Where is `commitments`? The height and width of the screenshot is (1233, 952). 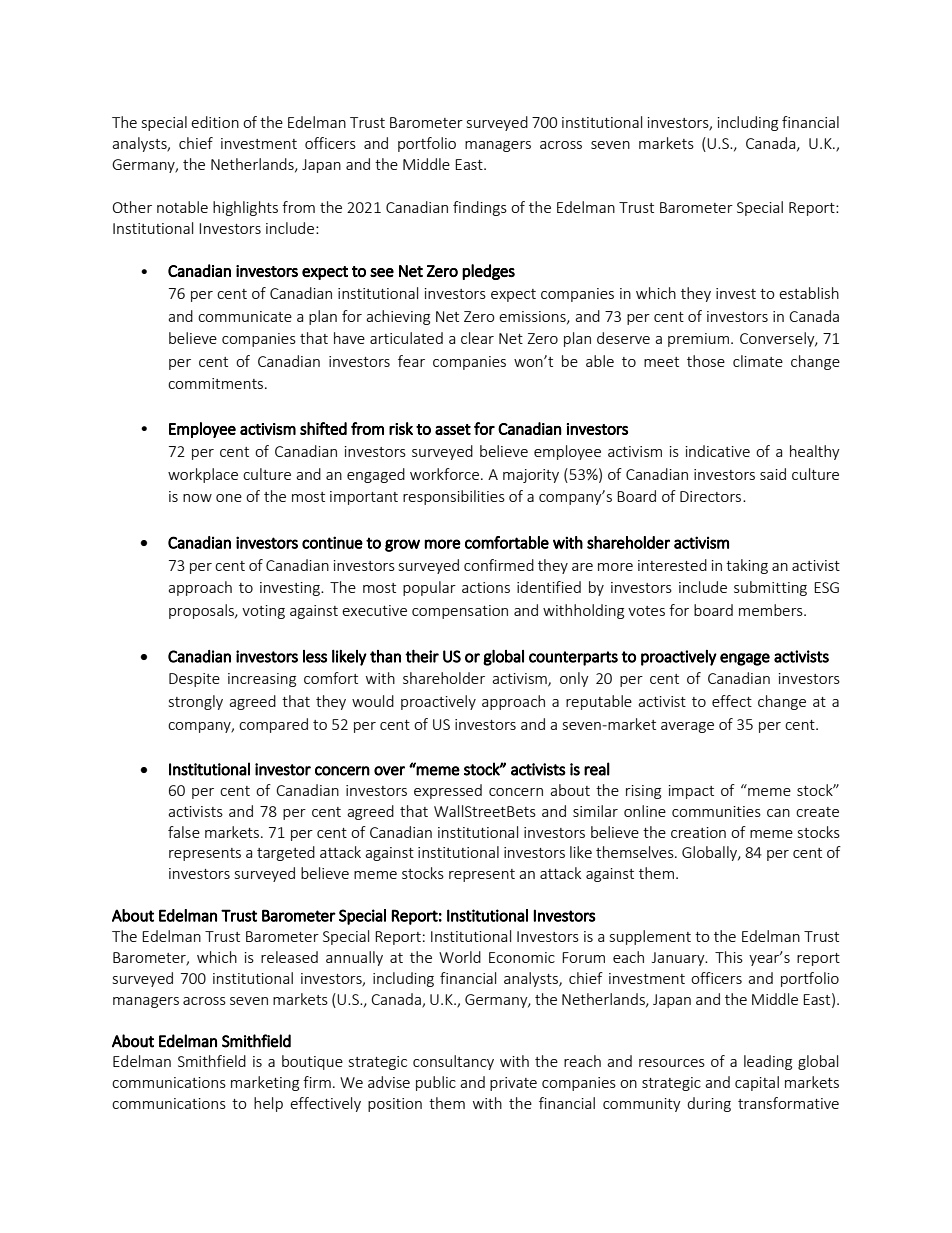 commitments is located at coordinates (217, 383).
